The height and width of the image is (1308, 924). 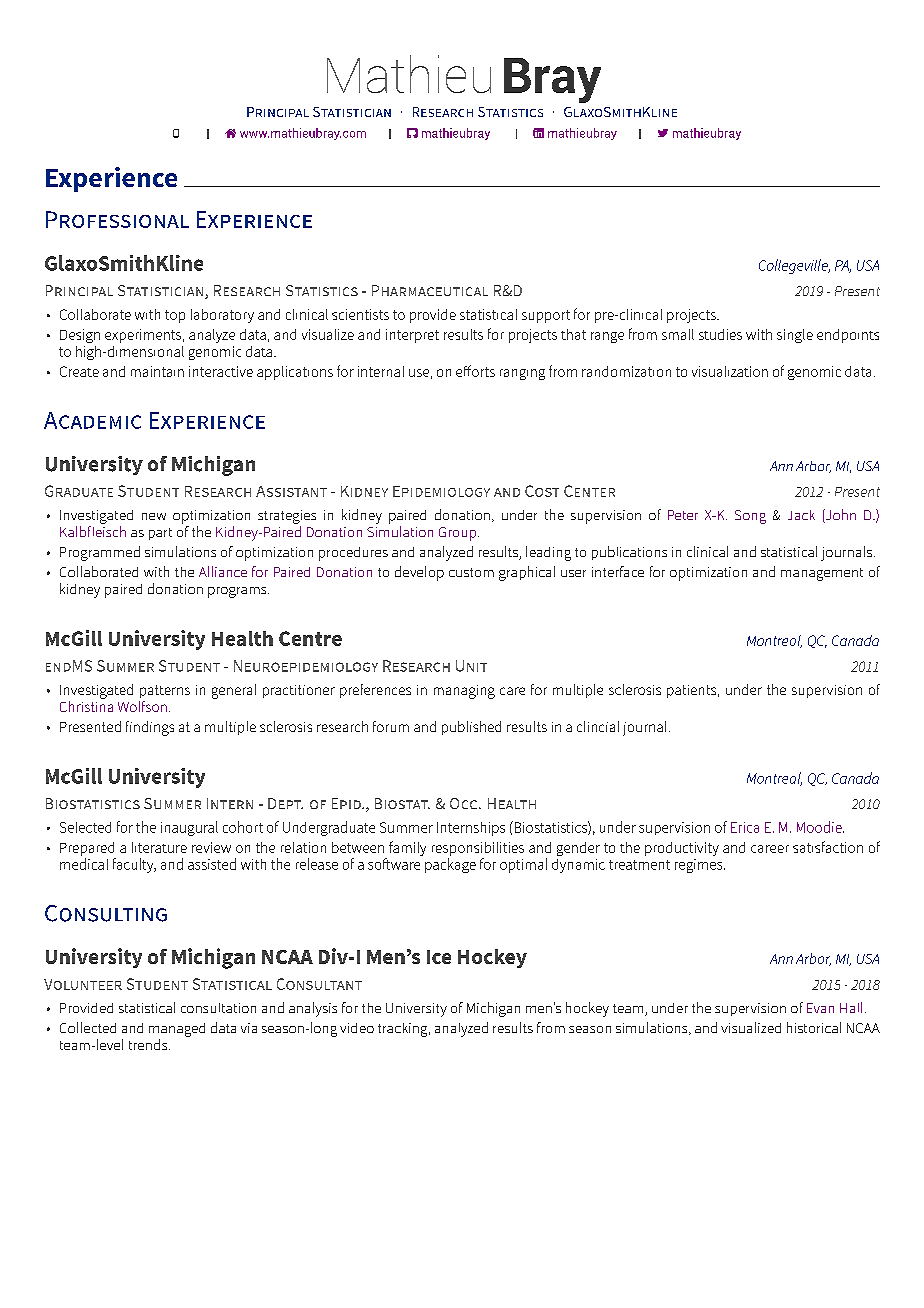 What do you see at coordinates (459, 534) in the image?
I see `Group` at bounding box center [459, 534].
